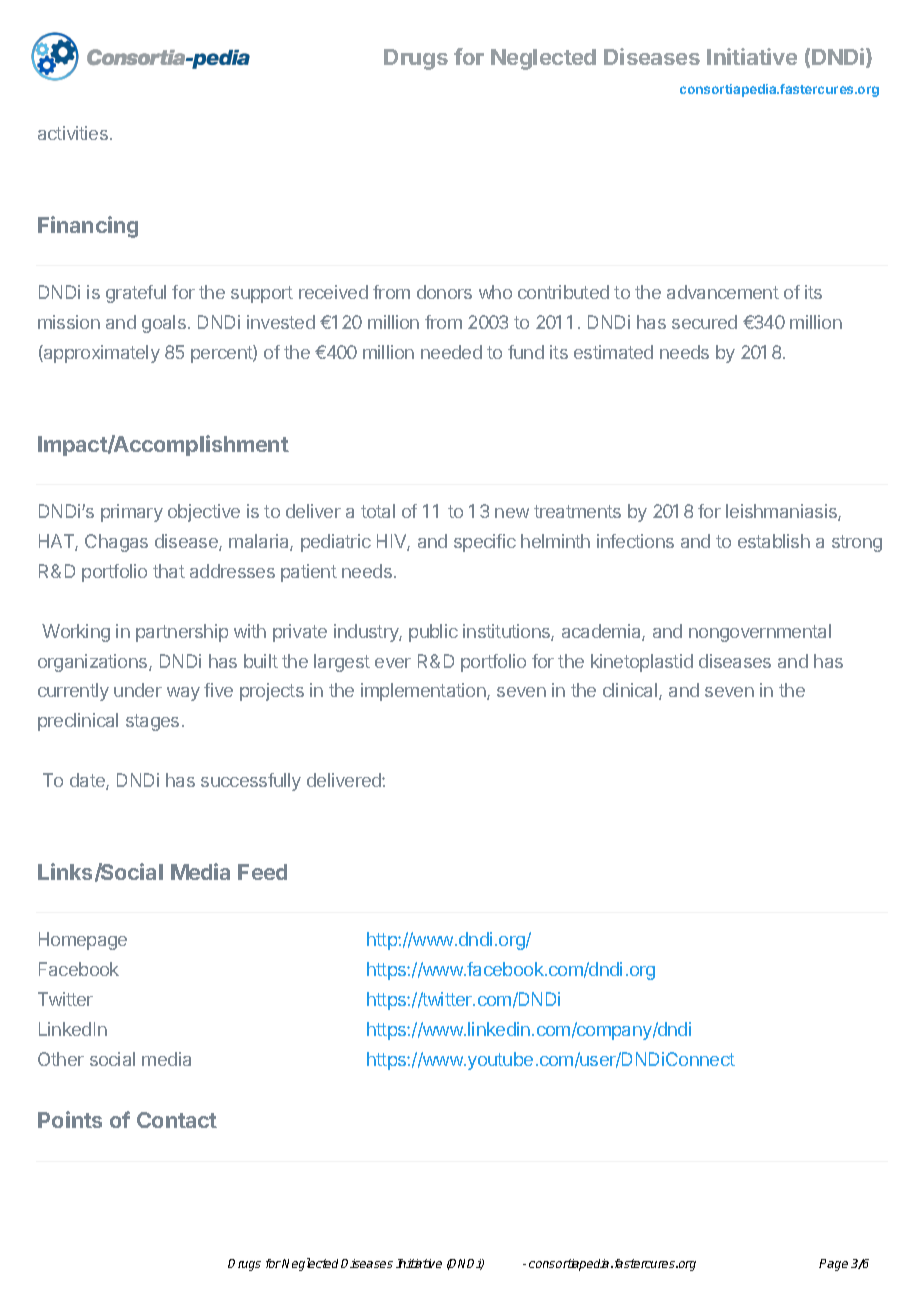 The height and width of the document is (1308, 924). Describe the element at coordinates (177, 1120) in the document. I see `Contact` at that location.
